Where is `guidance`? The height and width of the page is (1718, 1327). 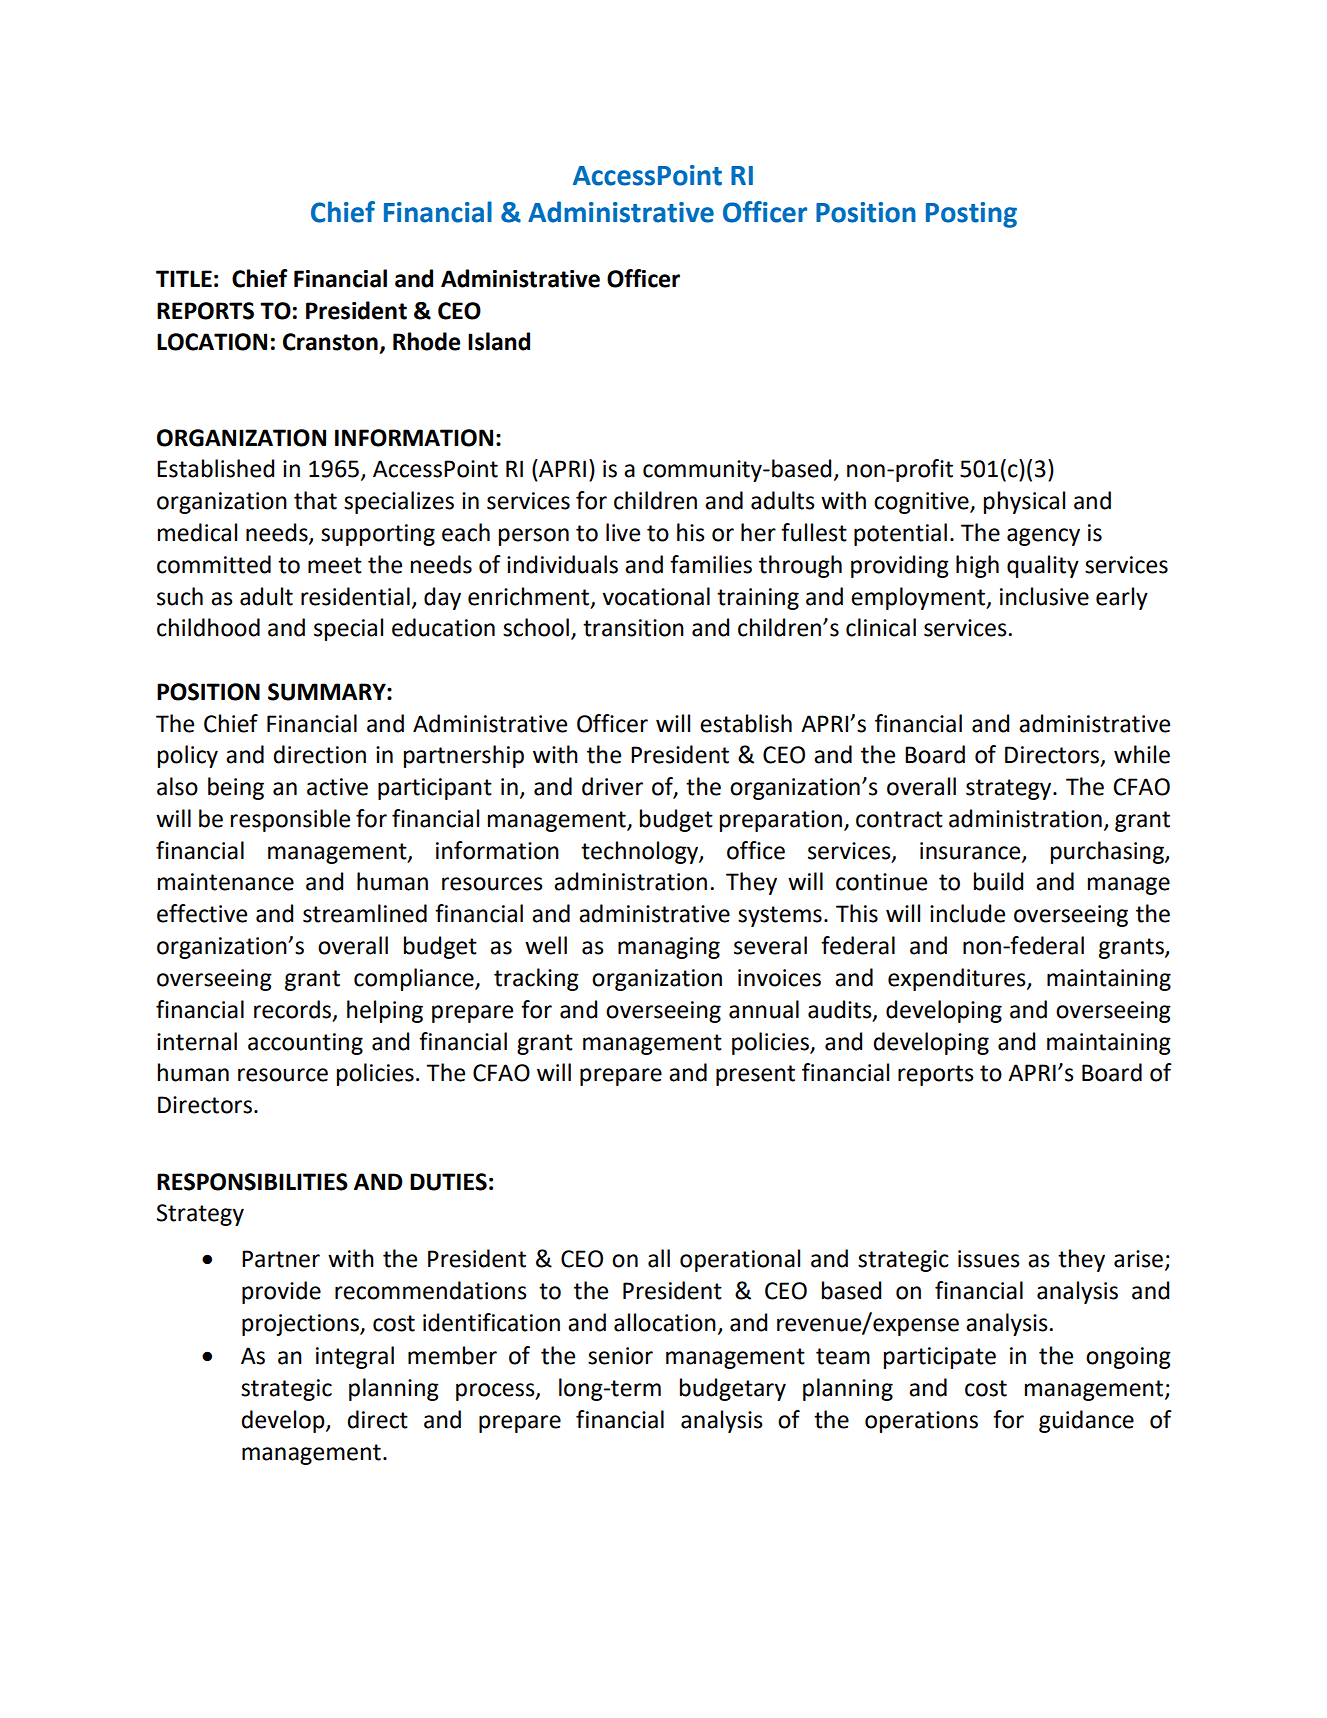 guidance is located at coordinates (1086, 1421).
